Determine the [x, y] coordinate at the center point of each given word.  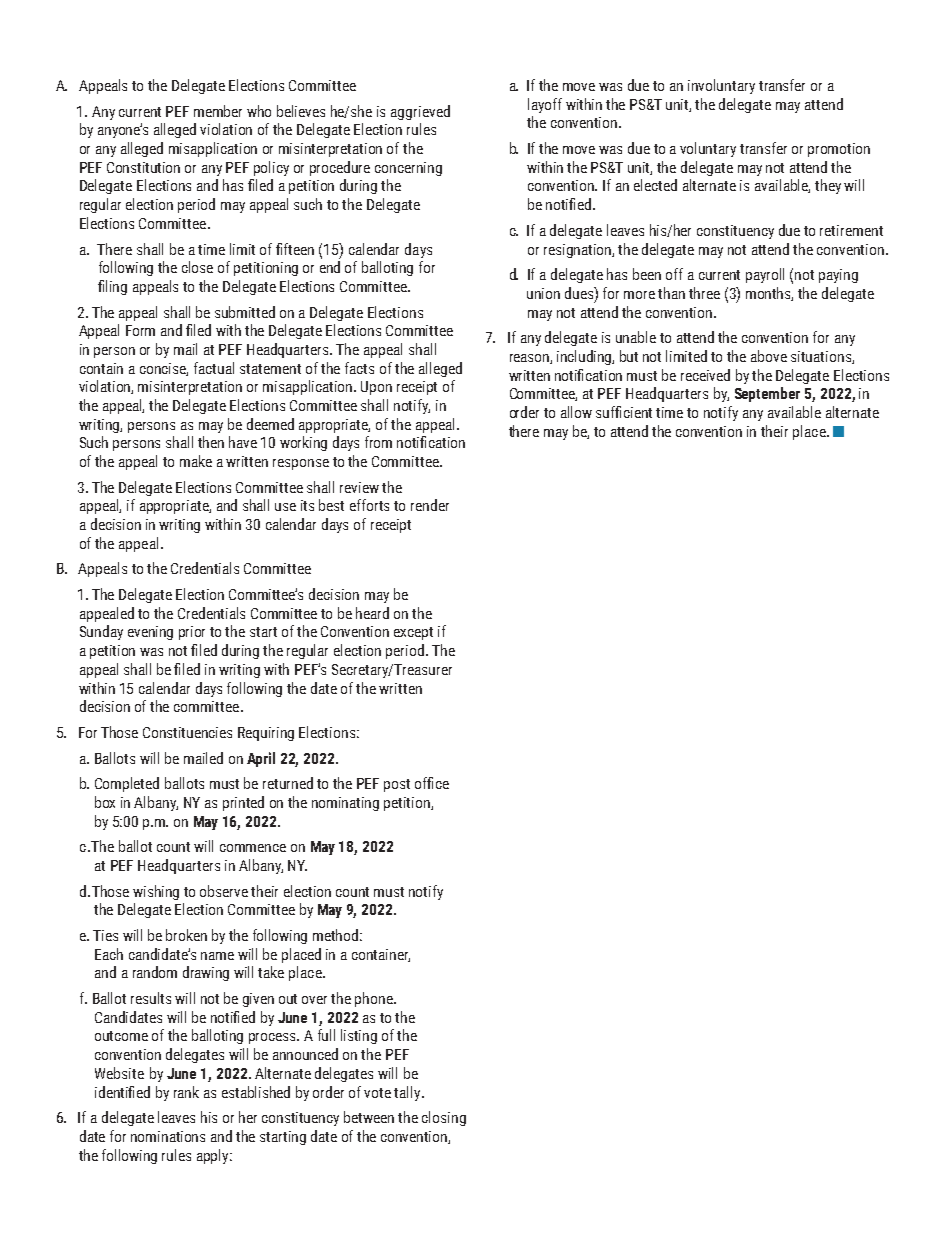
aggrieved [420, 112]
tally [408, 1093]
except [413, 633]
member [218, 111]
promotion [839, 150]
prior [192, 633]
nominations [168, 1136]
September [767, 394]
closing [444, 1118]
